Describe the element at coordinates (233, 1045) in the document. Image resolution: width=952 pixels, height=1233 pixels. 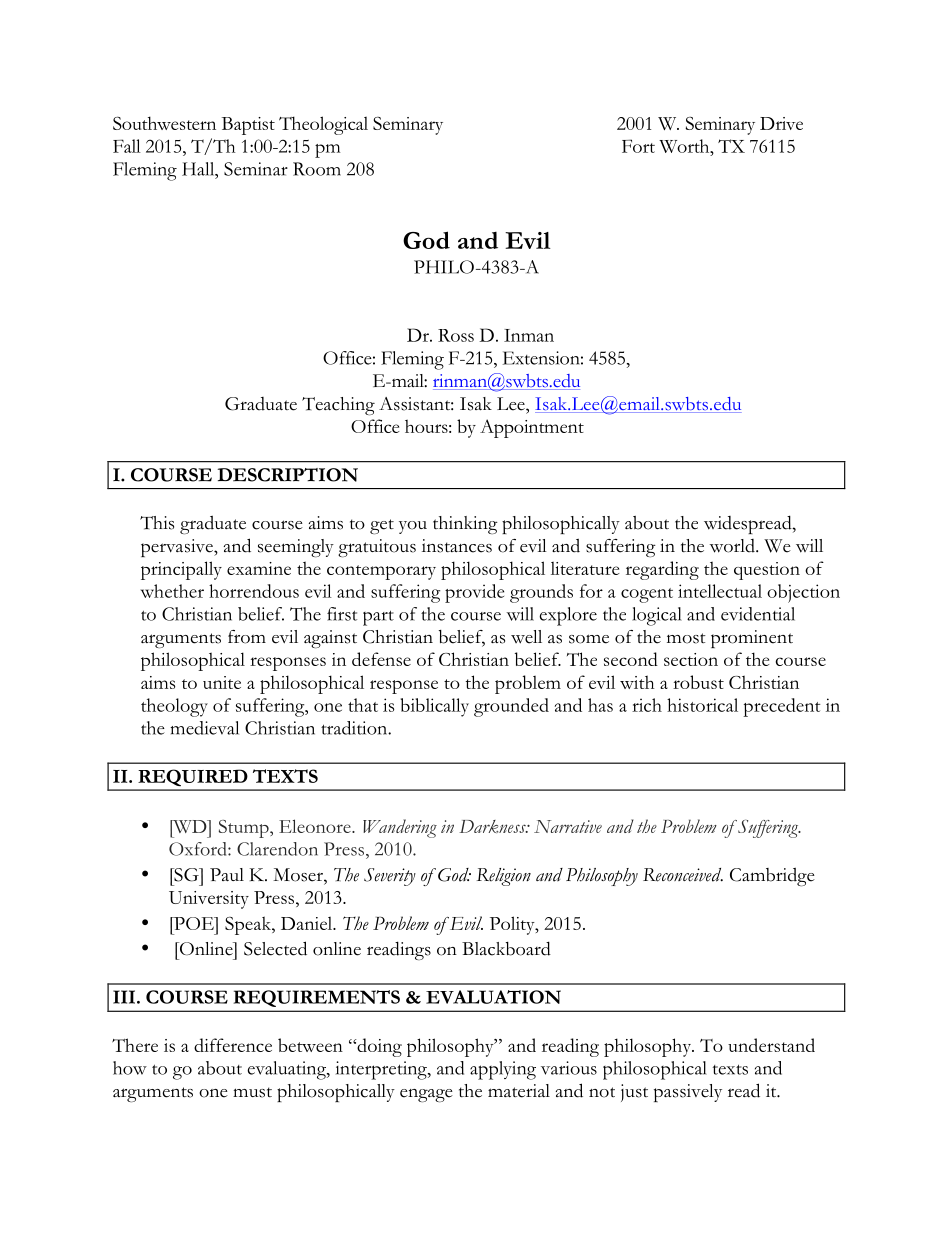
I see `difference` at that location.
